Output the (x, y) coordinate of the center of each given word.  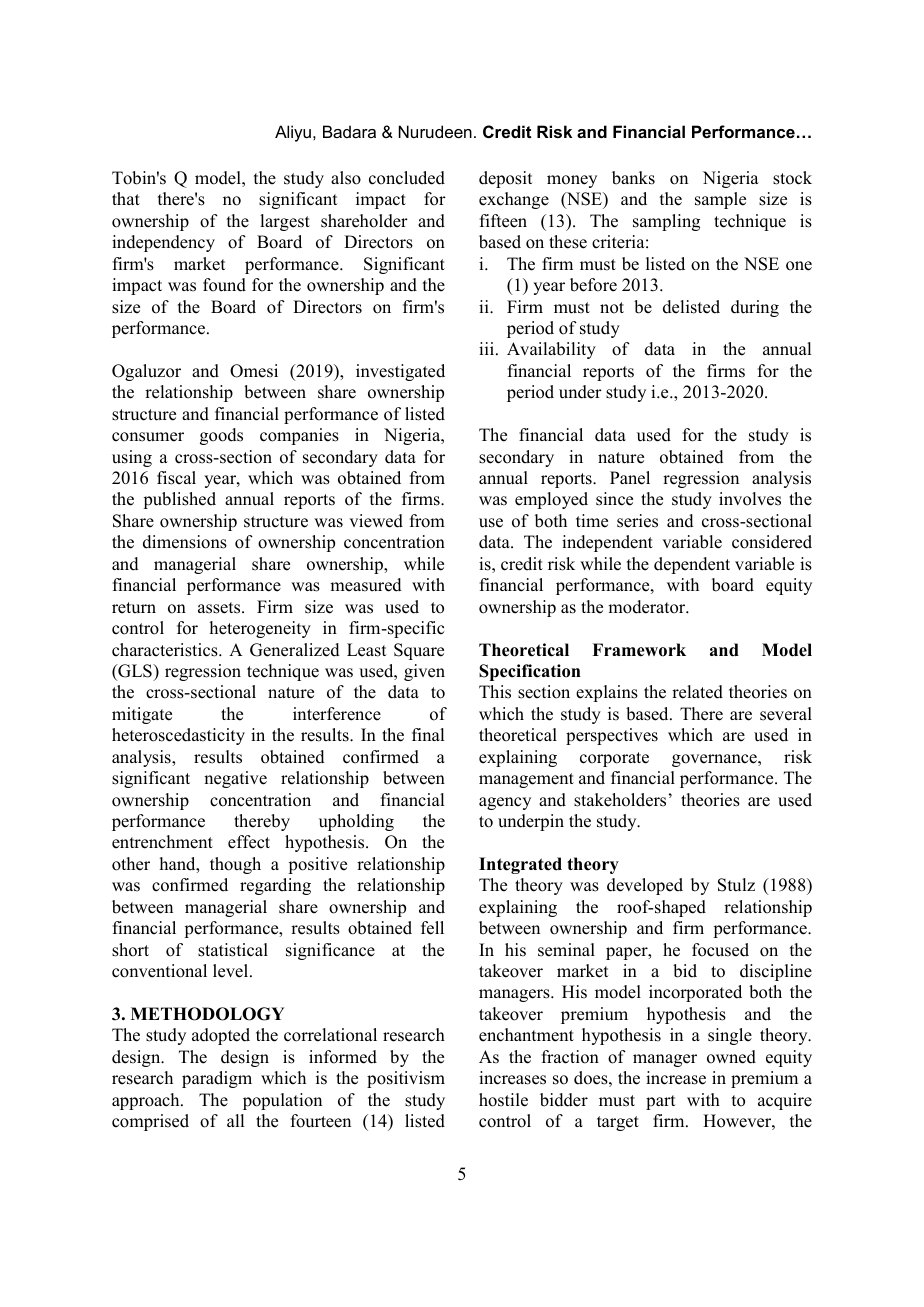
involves (750, 499)
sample (720, 200)
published (179, 500)
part (660, 1102)
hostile (503, 1100)
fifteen (503, 221)
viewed (376, 521)
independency (163, 243)
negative (235, 779)
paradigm (217, 1079)
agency (505, 803)
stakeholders (620, 800)
